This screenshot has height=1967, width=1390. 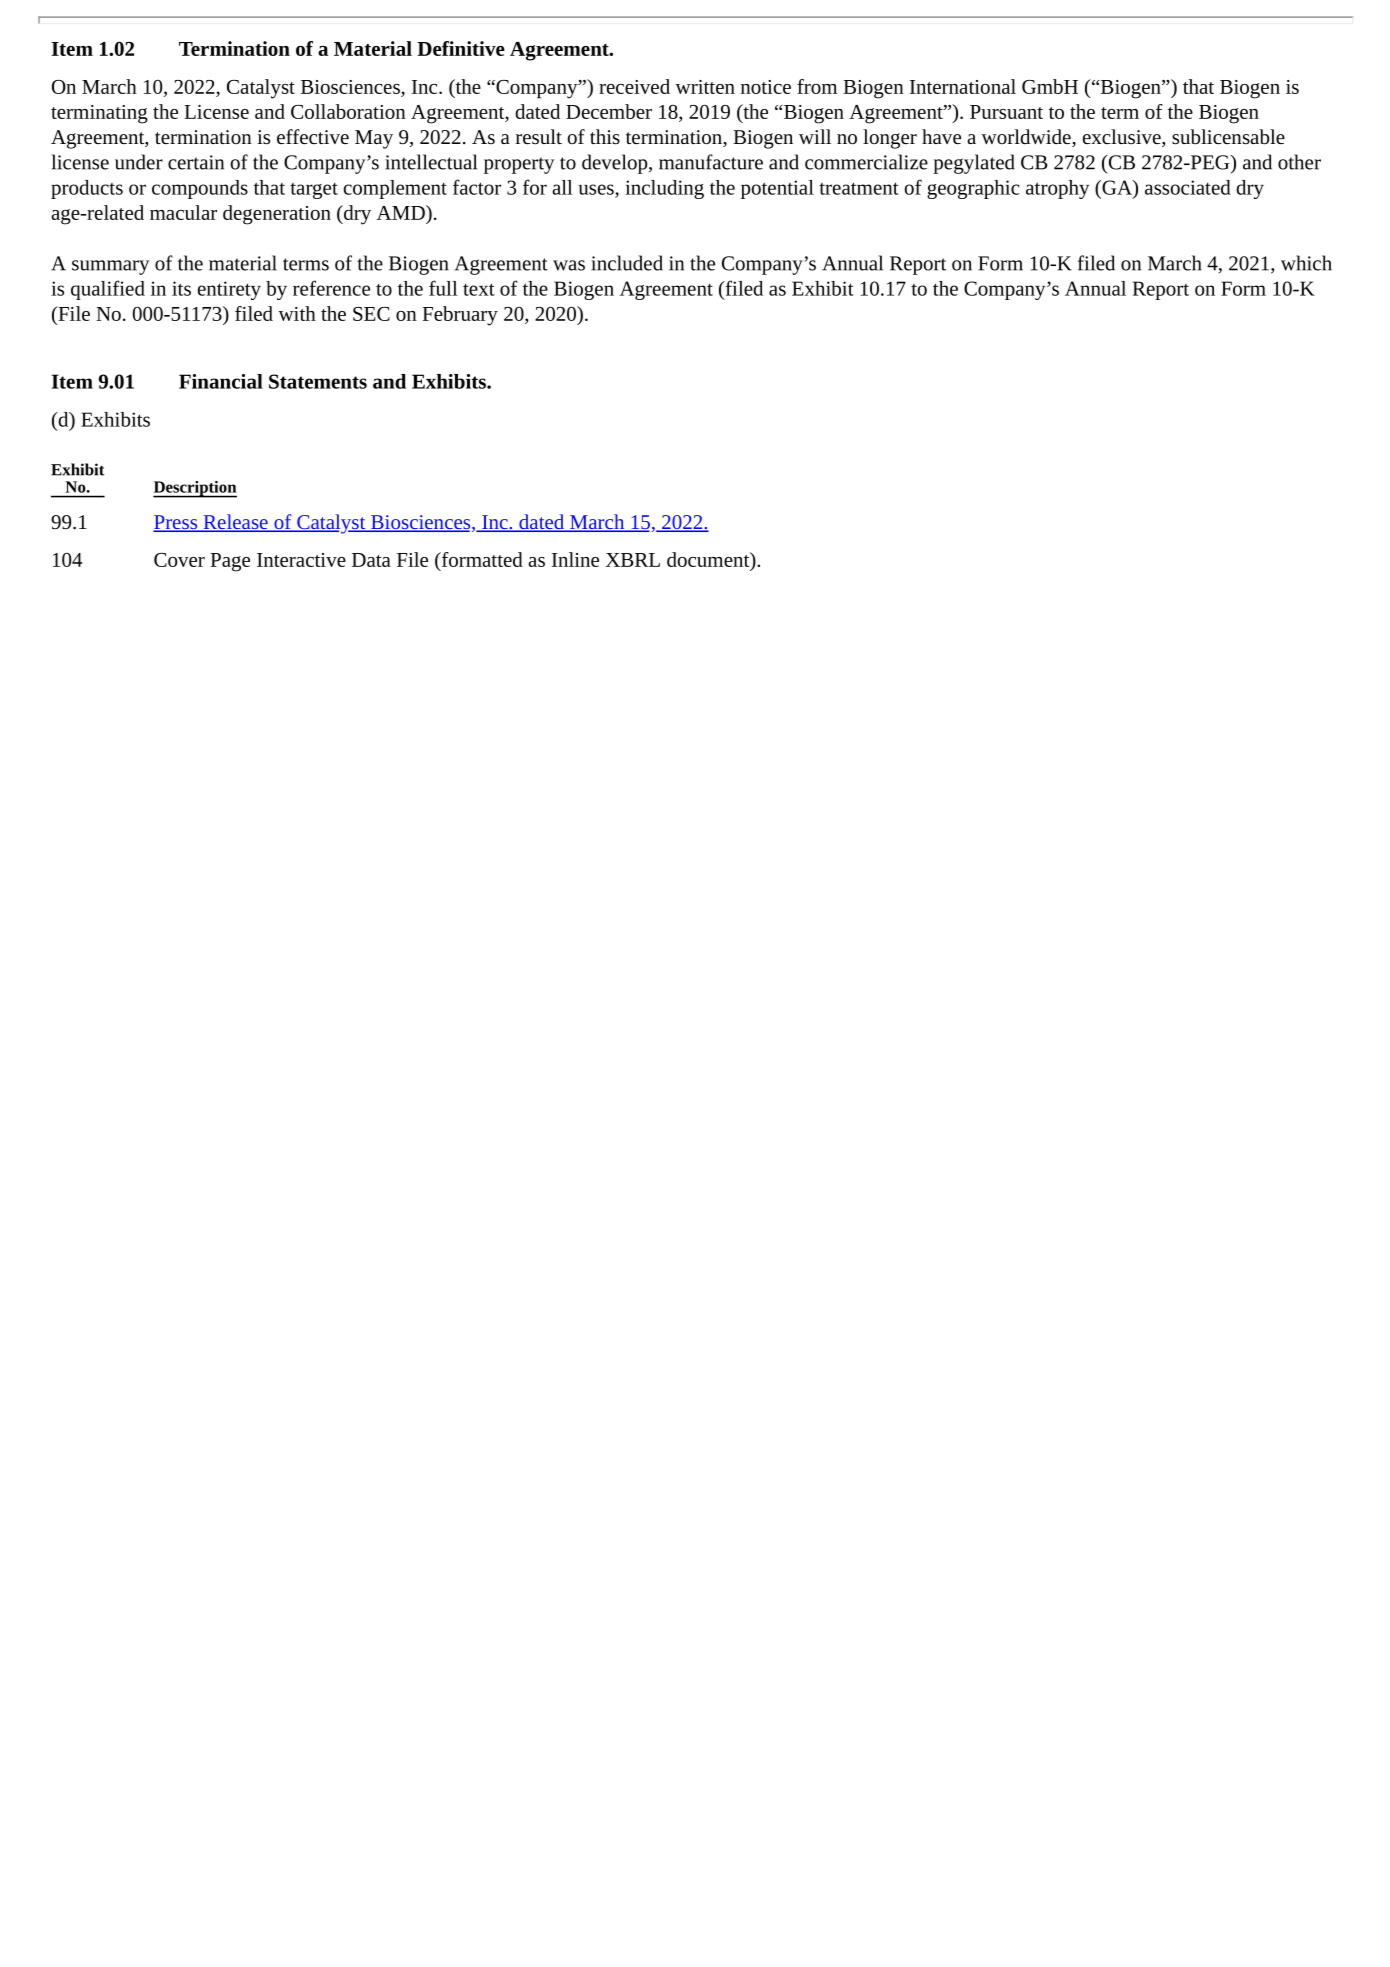 I want to click on document, so click(x=709, y=559).
